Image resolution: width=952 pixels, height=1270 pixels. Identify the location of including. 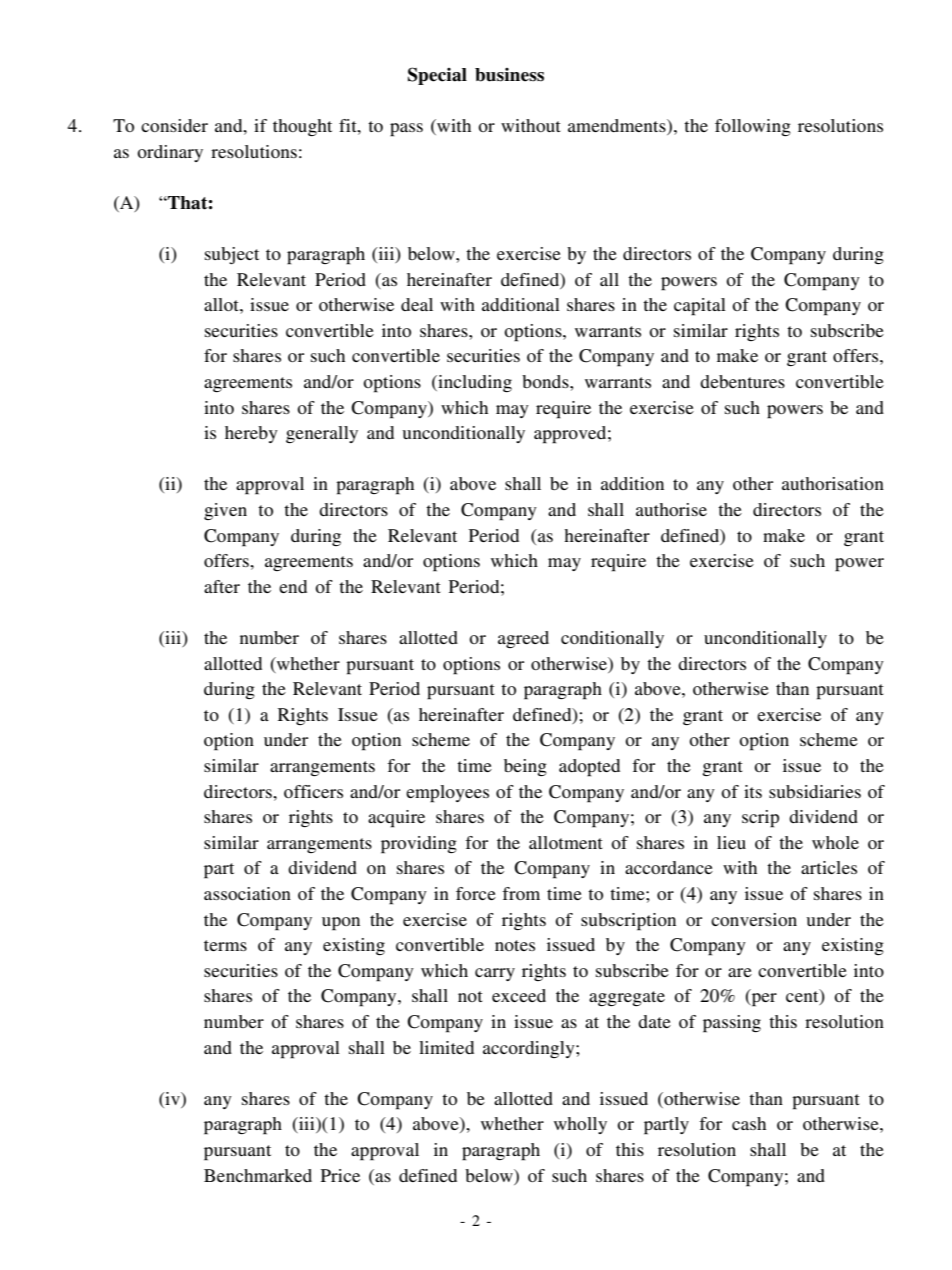
(474, 383).
